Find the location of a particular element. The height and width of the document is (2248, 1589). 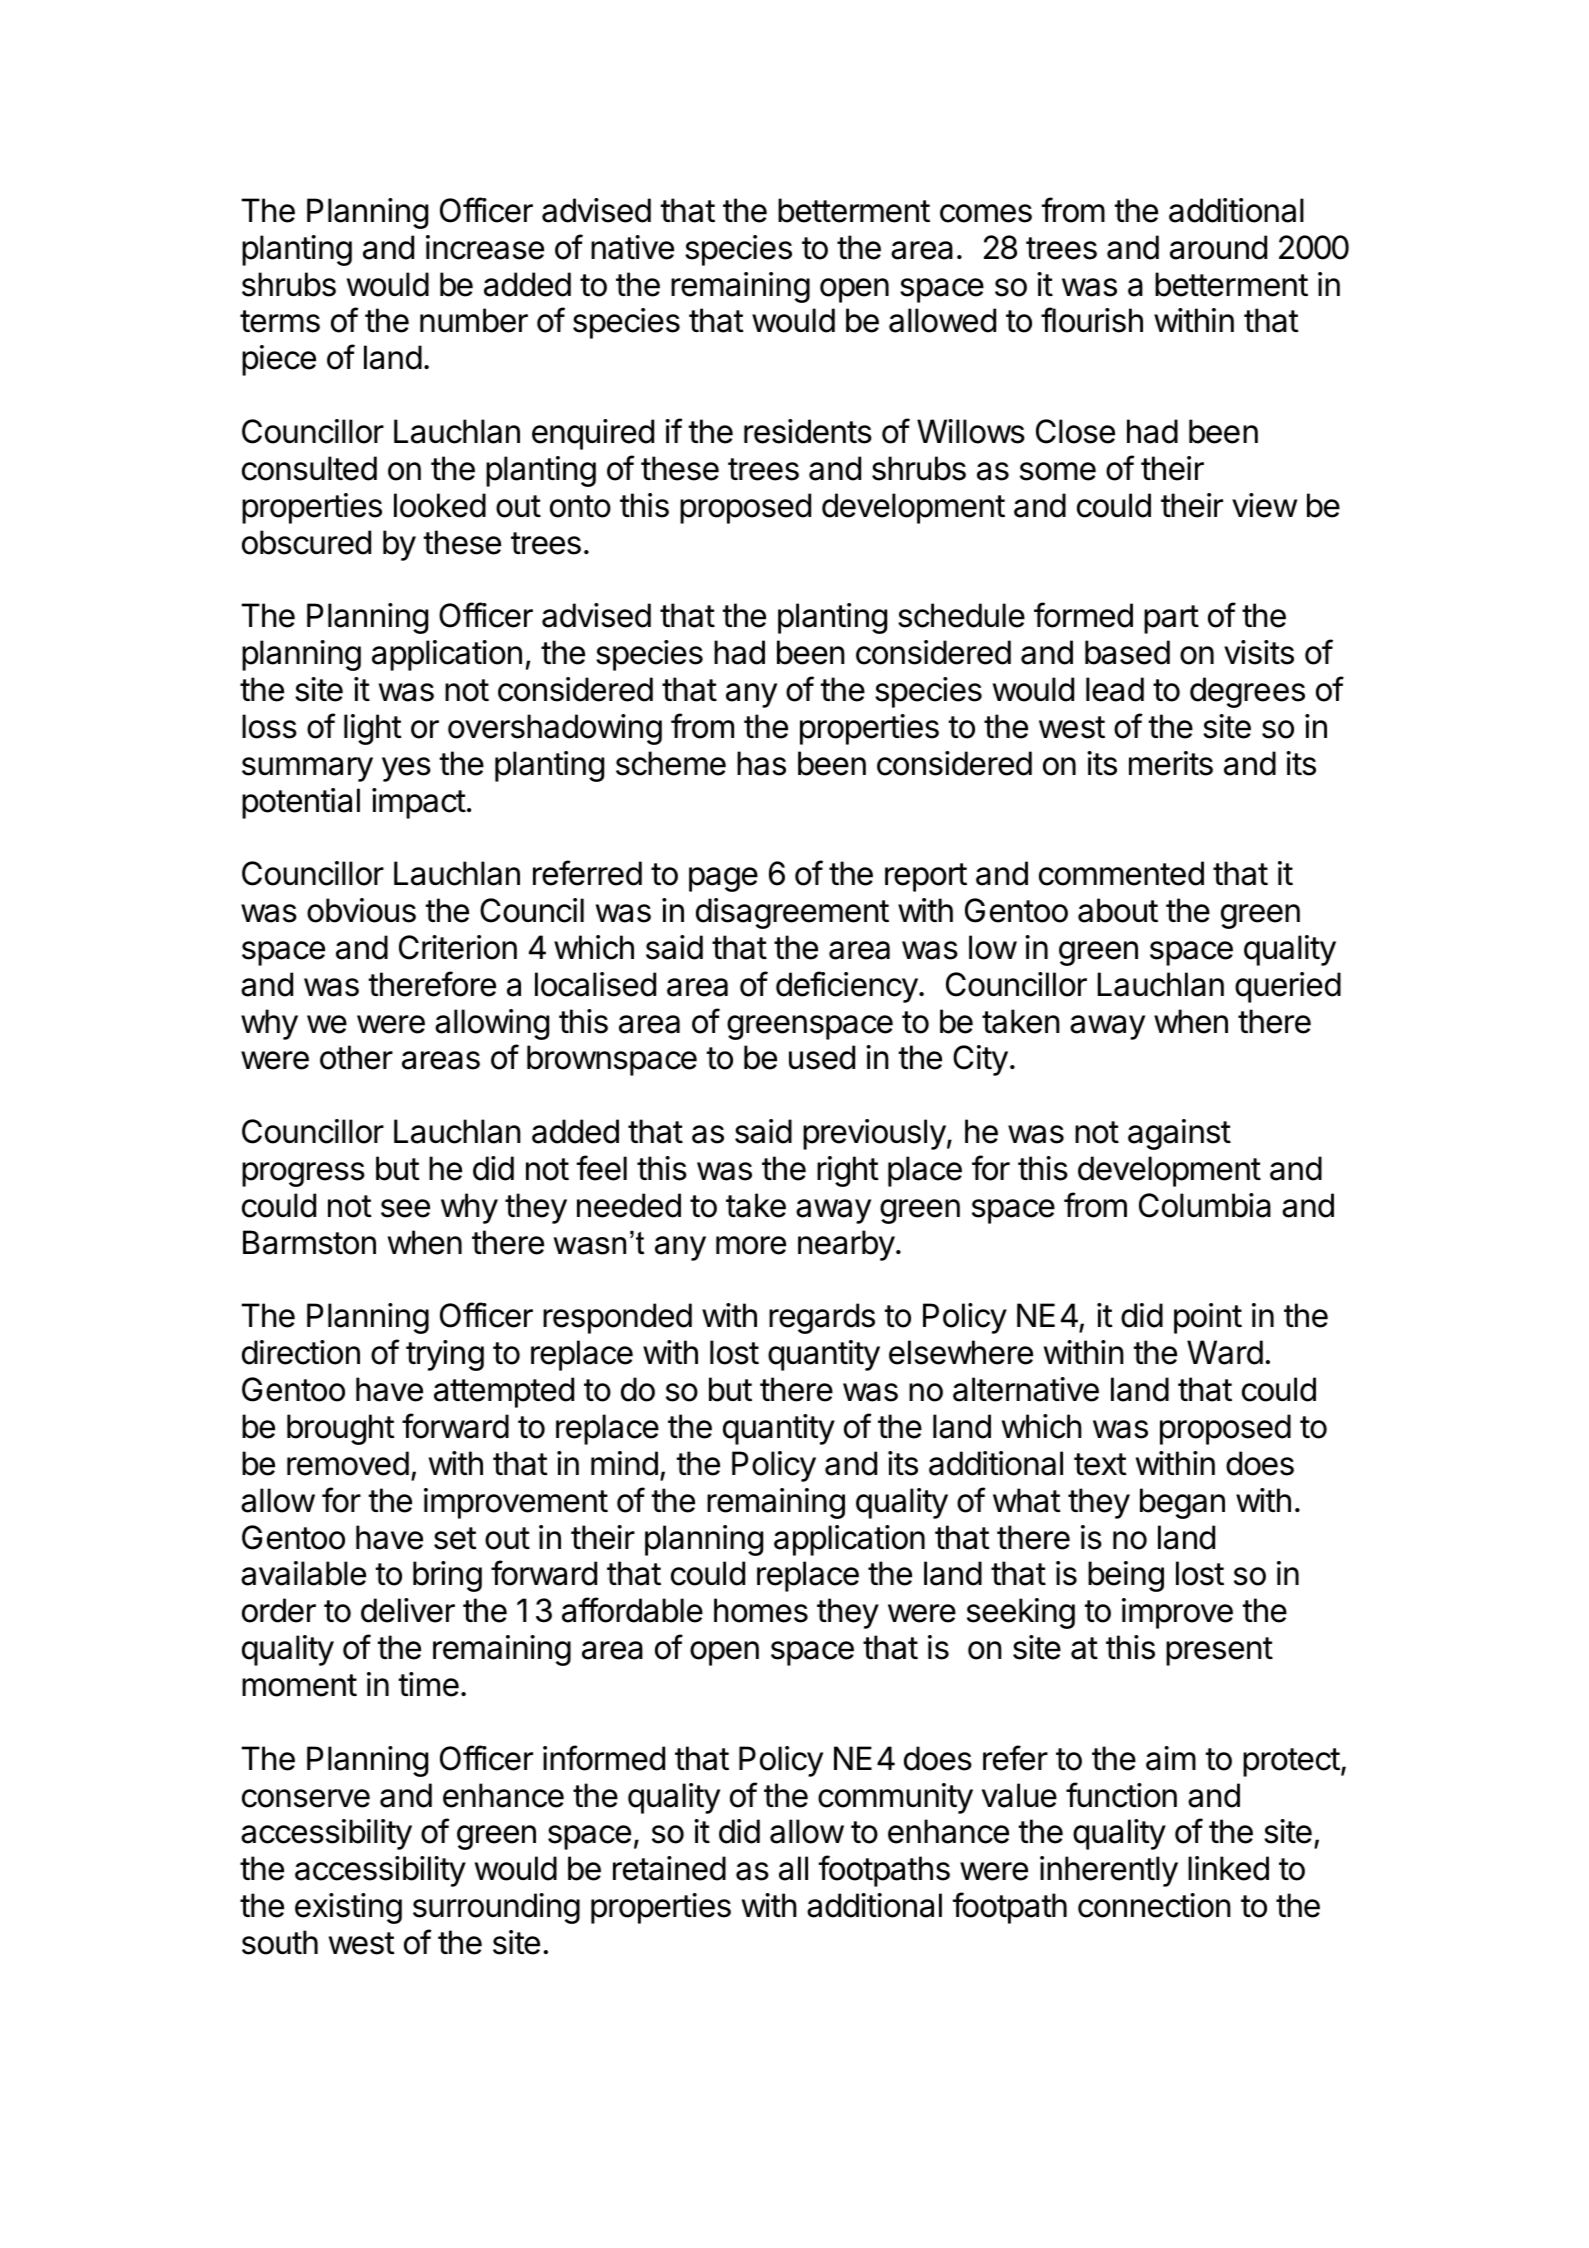

residents is located at coordinates (808, 431).
